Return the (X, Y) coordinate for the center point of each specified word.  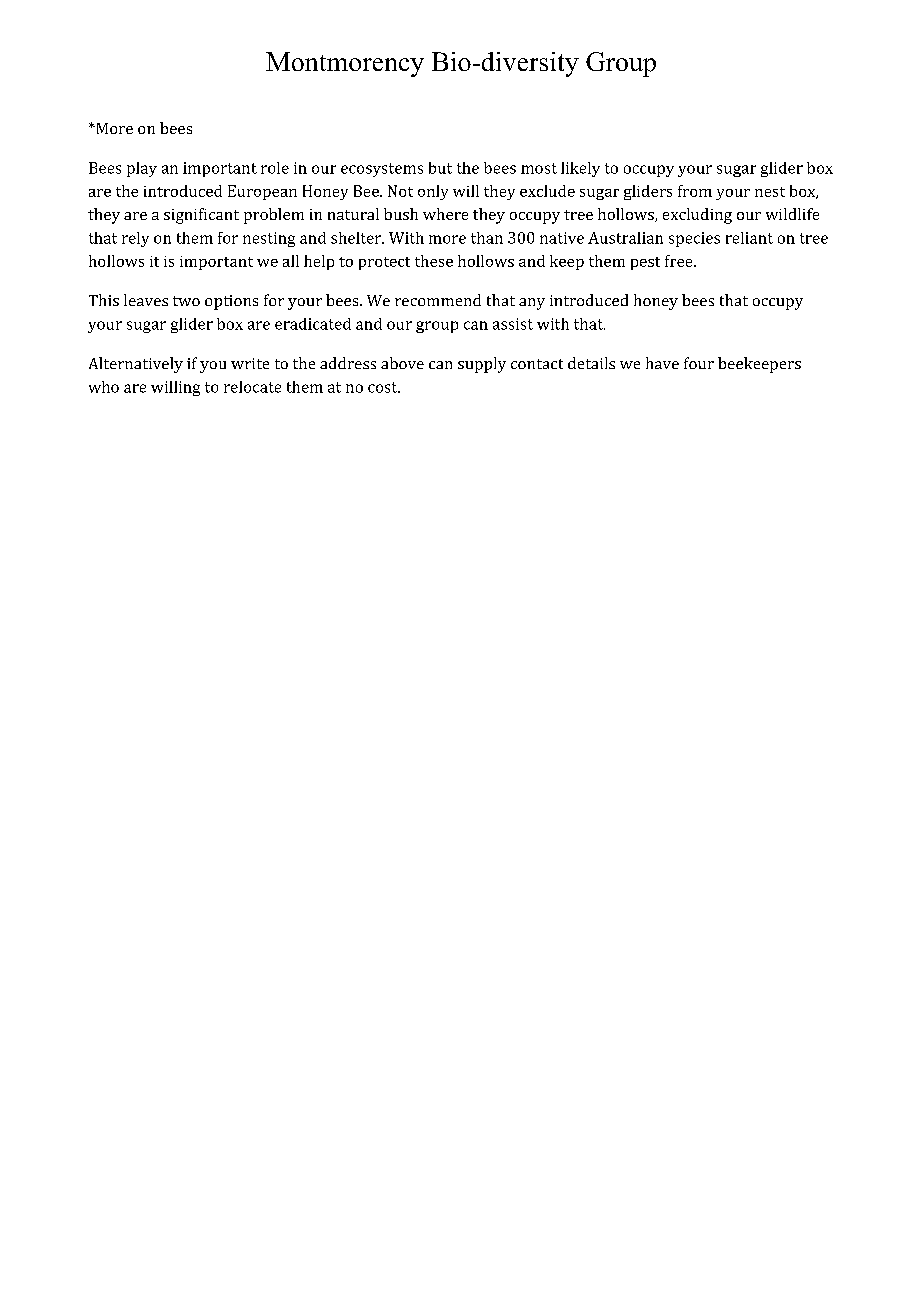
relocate (252, 387)
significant (201, 216)
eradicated (313, 324)
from (695, 191)
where (445, 214)
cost (384, 387)
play (142, 169)
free (680, 261)
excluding (697, 216)
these (434, 261)
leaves (146, 300)
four (699, 363)
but (440, 168)
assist (513, 324)
